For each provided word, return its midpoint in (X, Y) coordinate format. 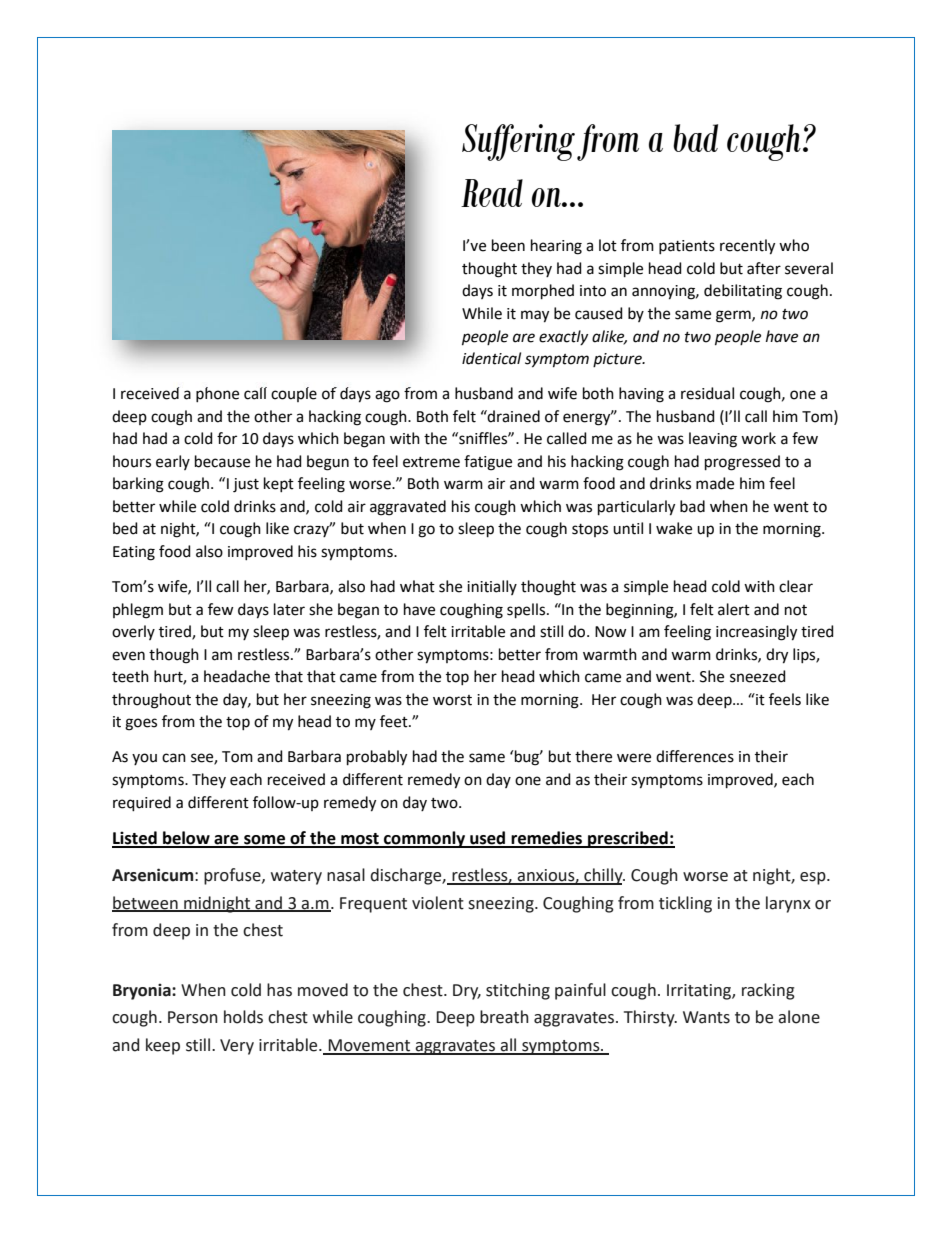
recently (747, 247)
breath (504, 1017)
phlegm (138, 611)
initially (492, 587)
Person (193, 1017)
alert (734, 609)
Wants (706, 1017)
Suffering (518, 142)
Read (492, 193)
